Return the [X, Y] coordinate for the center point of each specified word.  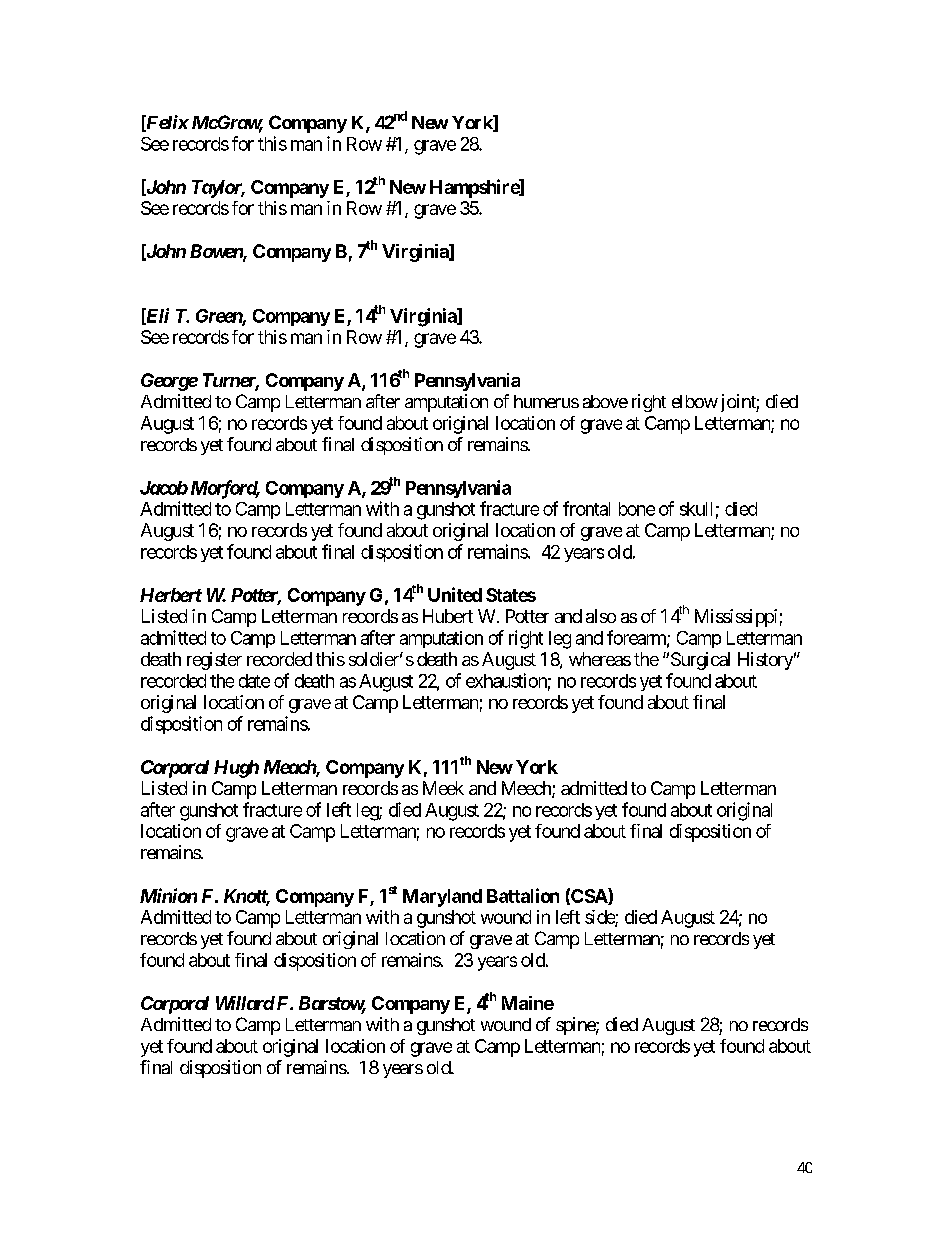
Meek [443, 788]
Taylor [218, 189]
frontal [586, 508]
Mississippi [736, 618]
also [601, 616]
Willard [245, 1003]
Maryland [442, 898]
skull [696, 509]
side [600, 918]
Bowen [217, 252]
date [254, 681]
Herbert [171, 595]
